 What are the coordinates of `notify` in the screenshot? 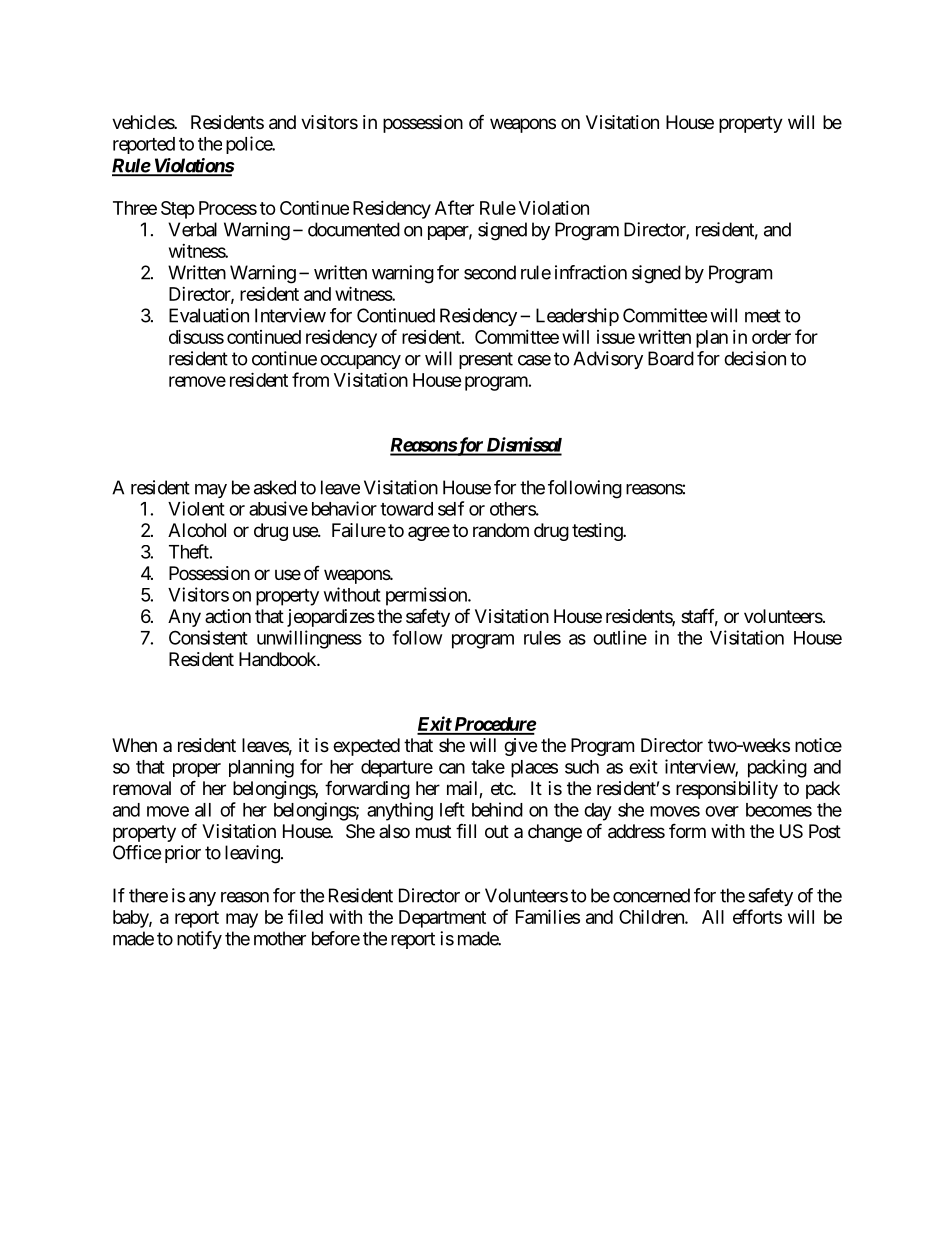 It's located at (199, 940).
